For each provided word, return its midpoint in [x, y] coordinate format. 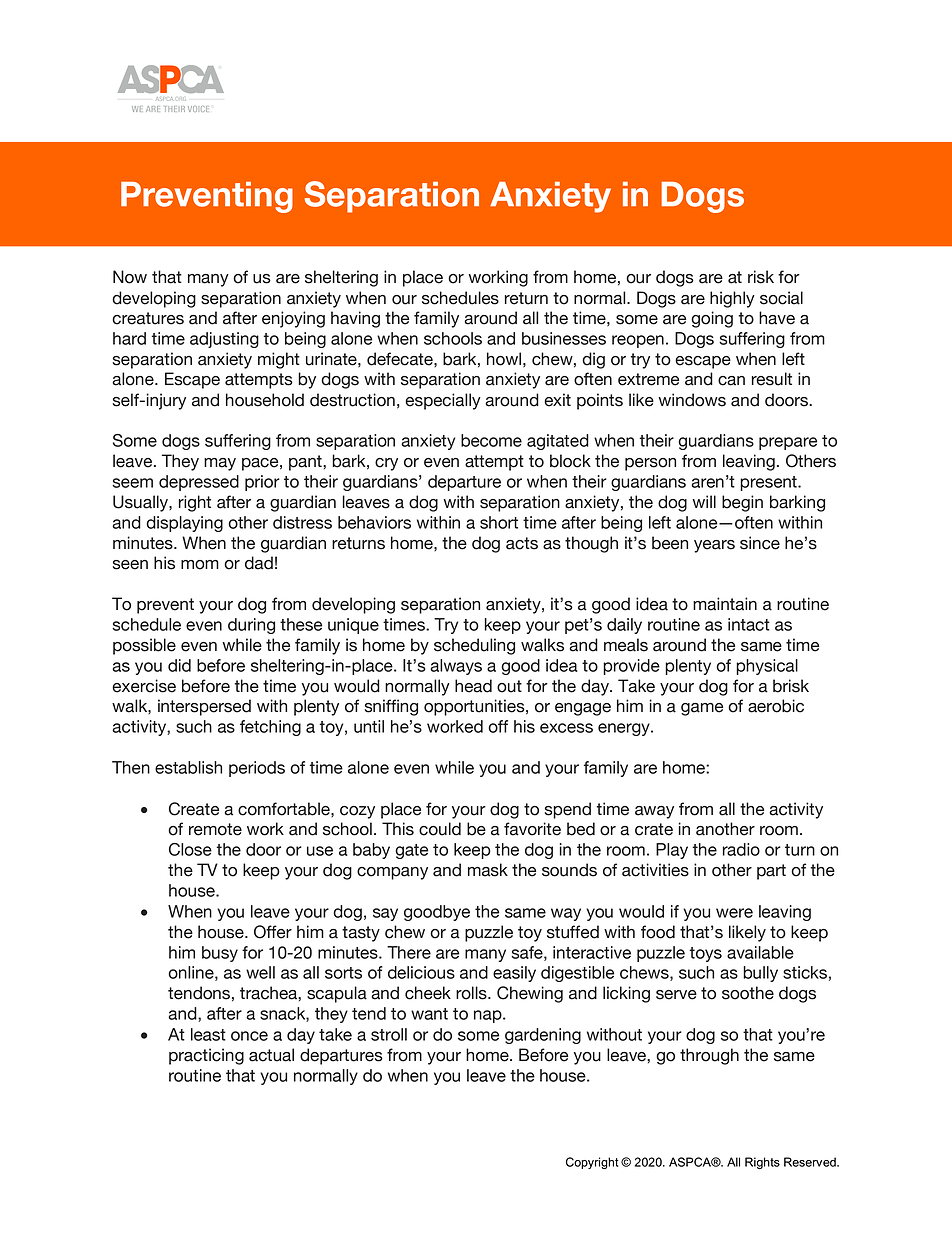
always [456, 667]
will [704, 501]
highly [732, 299]
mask [488, 870]
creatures [148, 318]
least [208, 1034]
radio [741, 849]
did [179, 665]
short [499, 522]
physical [767, 667]
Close [190, 849]
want [429, 1014]
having [355, 319]
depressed [199, 483]
